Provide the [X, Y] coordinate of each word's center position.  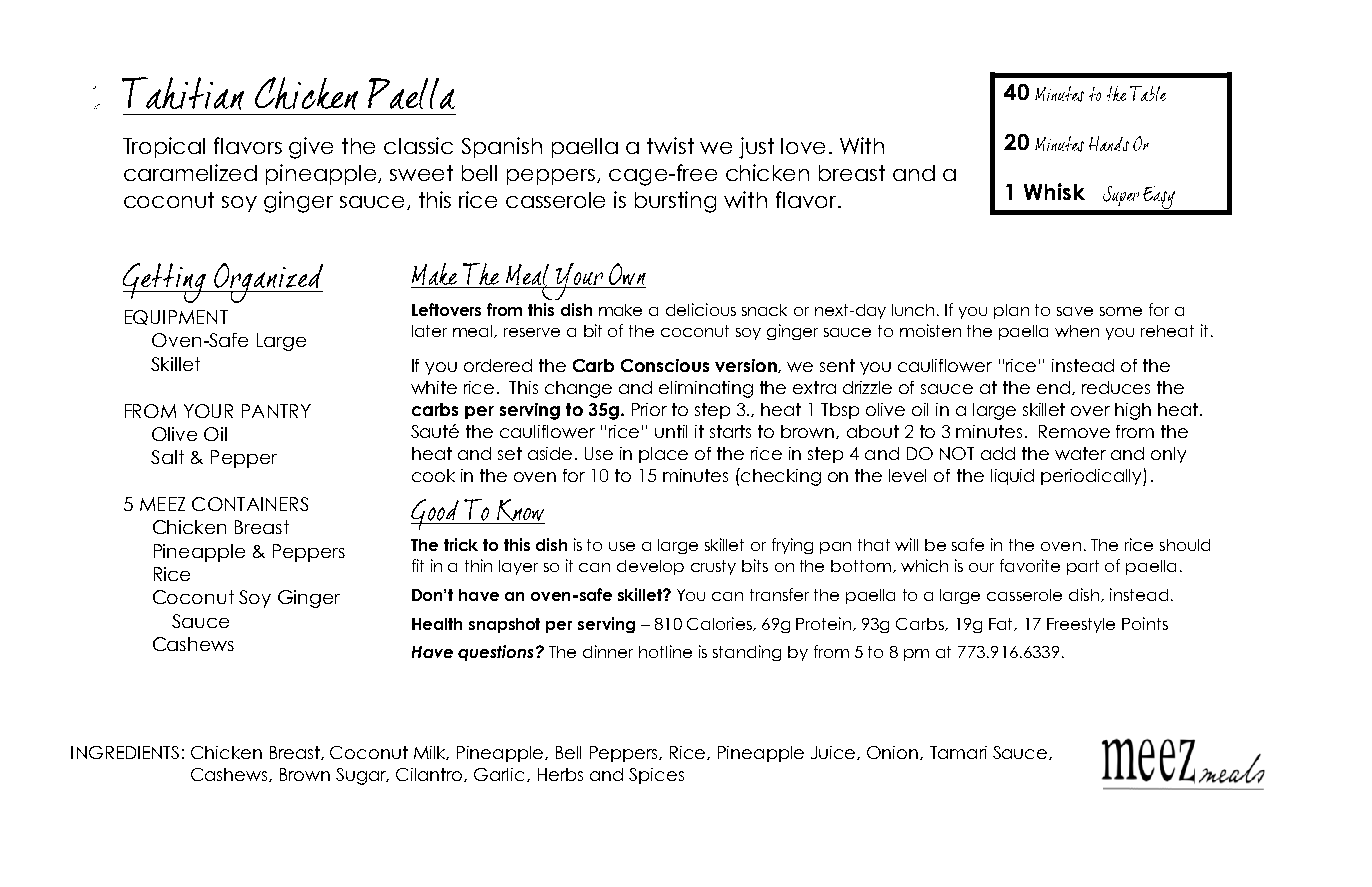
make [620, 310]
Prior [649, 409]
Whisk [1054, 191]
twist [670, 145]
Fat [1002, 624]
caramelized [190, 172]
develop [650, 567]
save [1075, 311]
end [1053, 387]
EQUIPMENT [176, 317]
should [1185, 545]
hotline [665, 651]
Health [437, 624]
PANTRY [276, 411]
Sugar [362, 776]
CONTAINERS [250, 504]
